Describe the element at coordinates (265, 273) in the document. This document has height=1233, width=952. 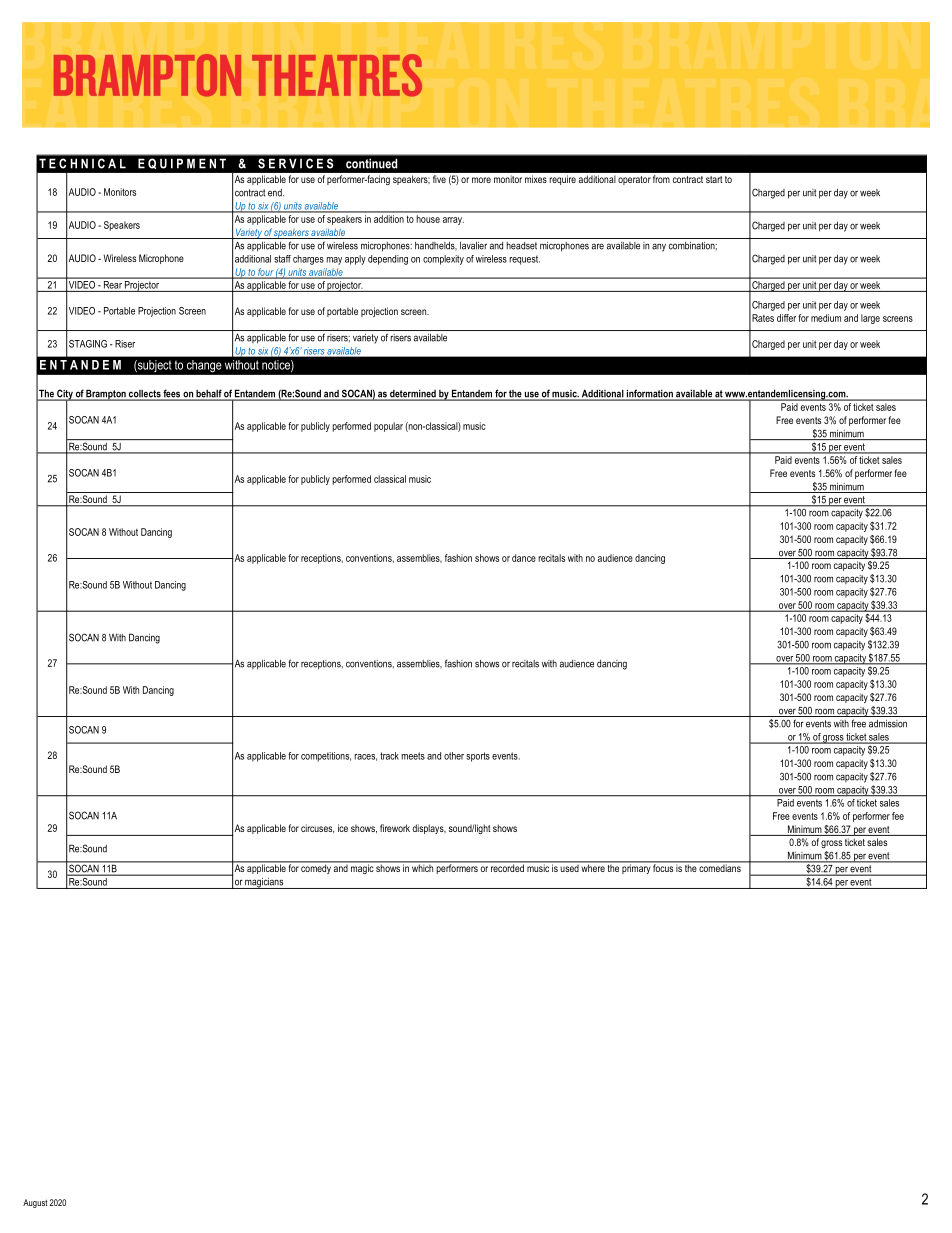
I see `four` at that location.
